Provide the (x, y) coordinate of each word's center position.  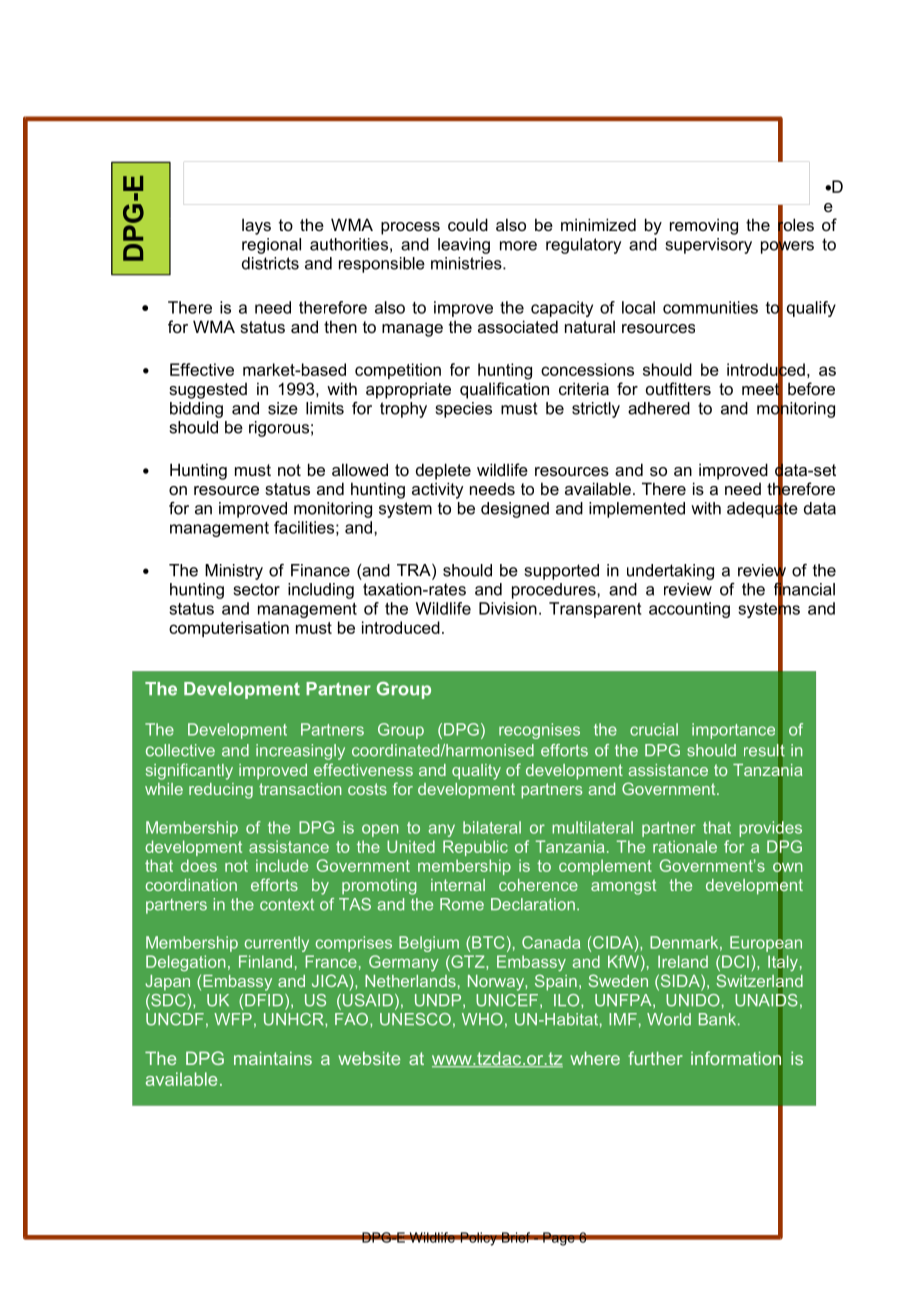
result (764, 750)
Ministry (234, 572)
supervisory (709, 246)
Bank (719, 1019)
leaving (464, 246)
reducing (221, 791)
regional (271, 246)
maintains (273, 1058)
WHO (482, 1019)
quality (476, 772)
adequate (762, 510)
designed (515, 510)
